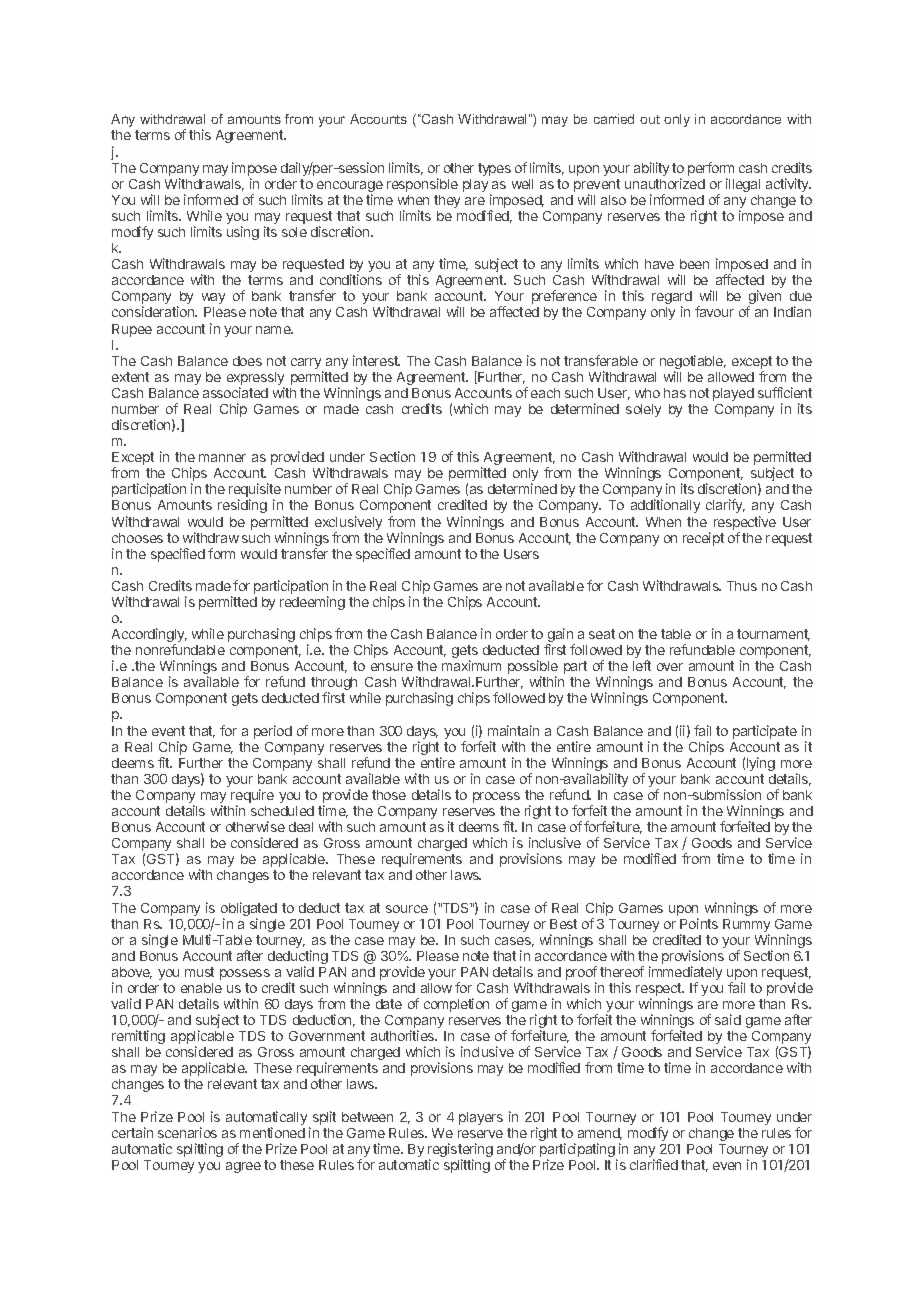 This image has width=924, height=1308. I want to click on scenarios, so click(187, 1132).
